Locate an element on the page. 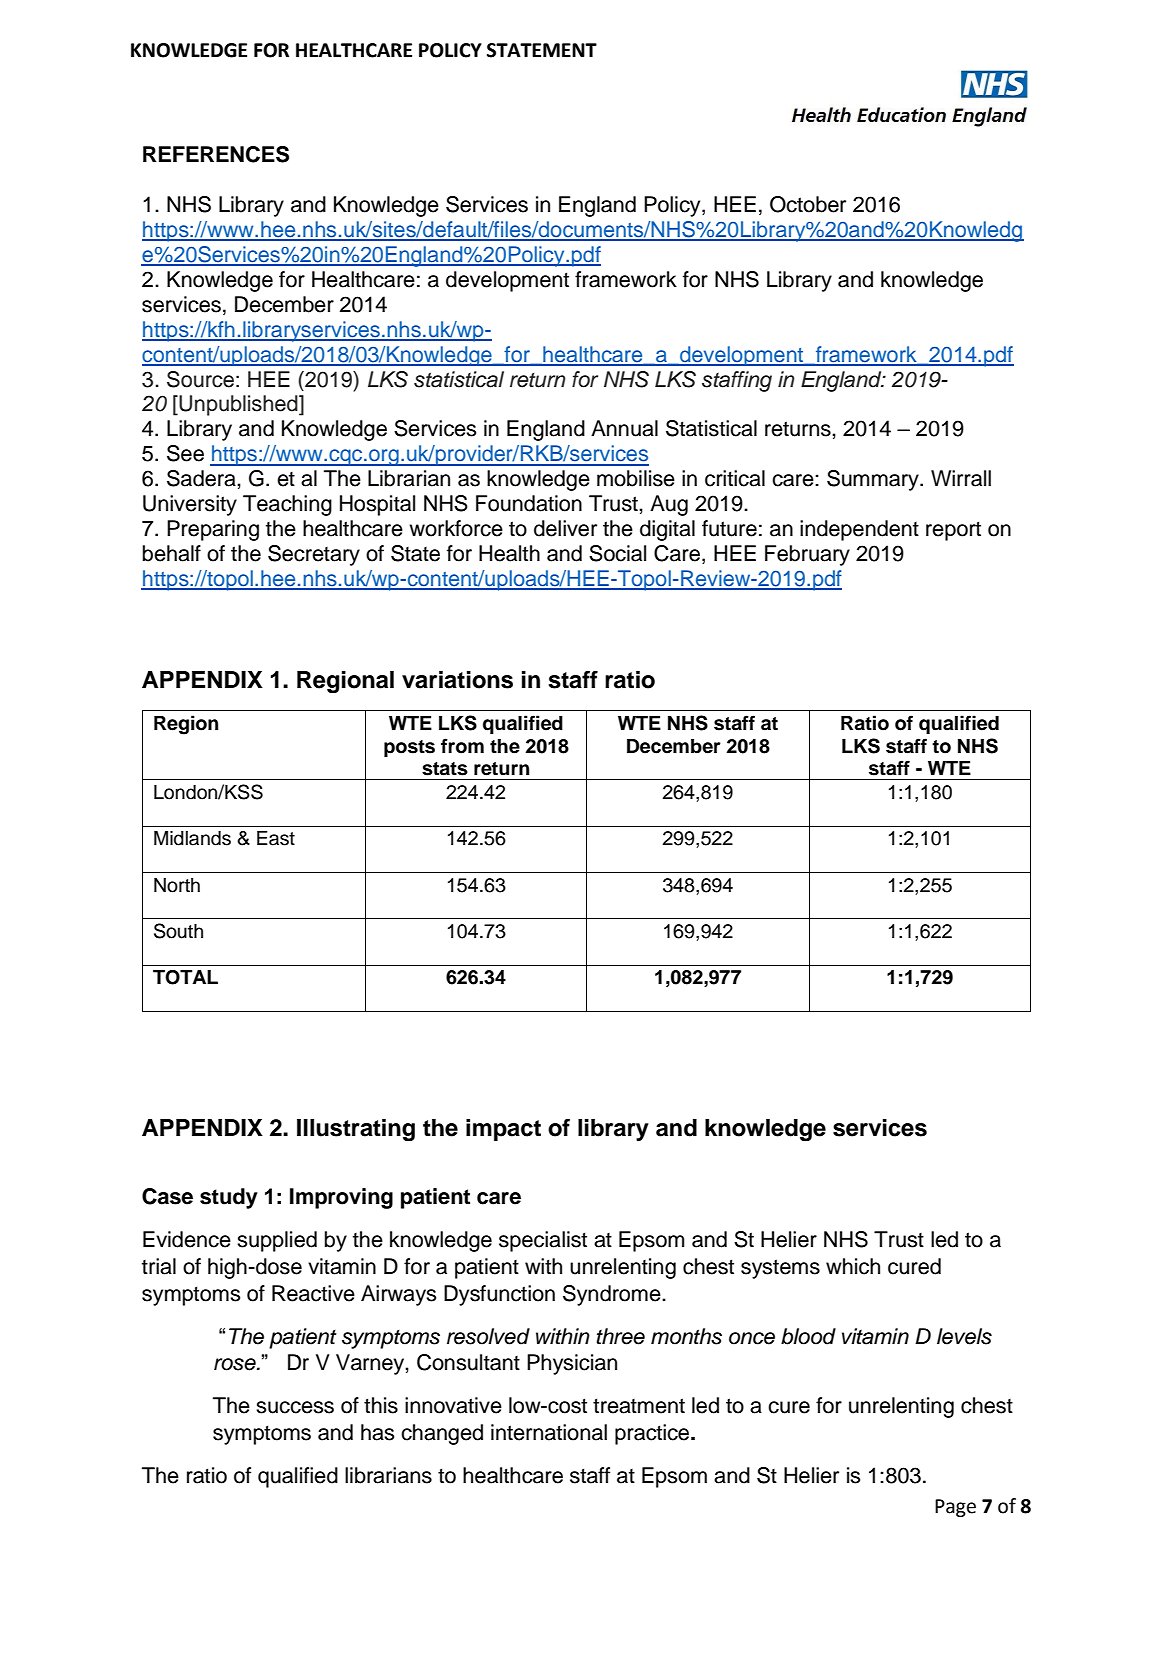 The image size is (1173, 1659). Summary is located at coordinates (874, 480).
